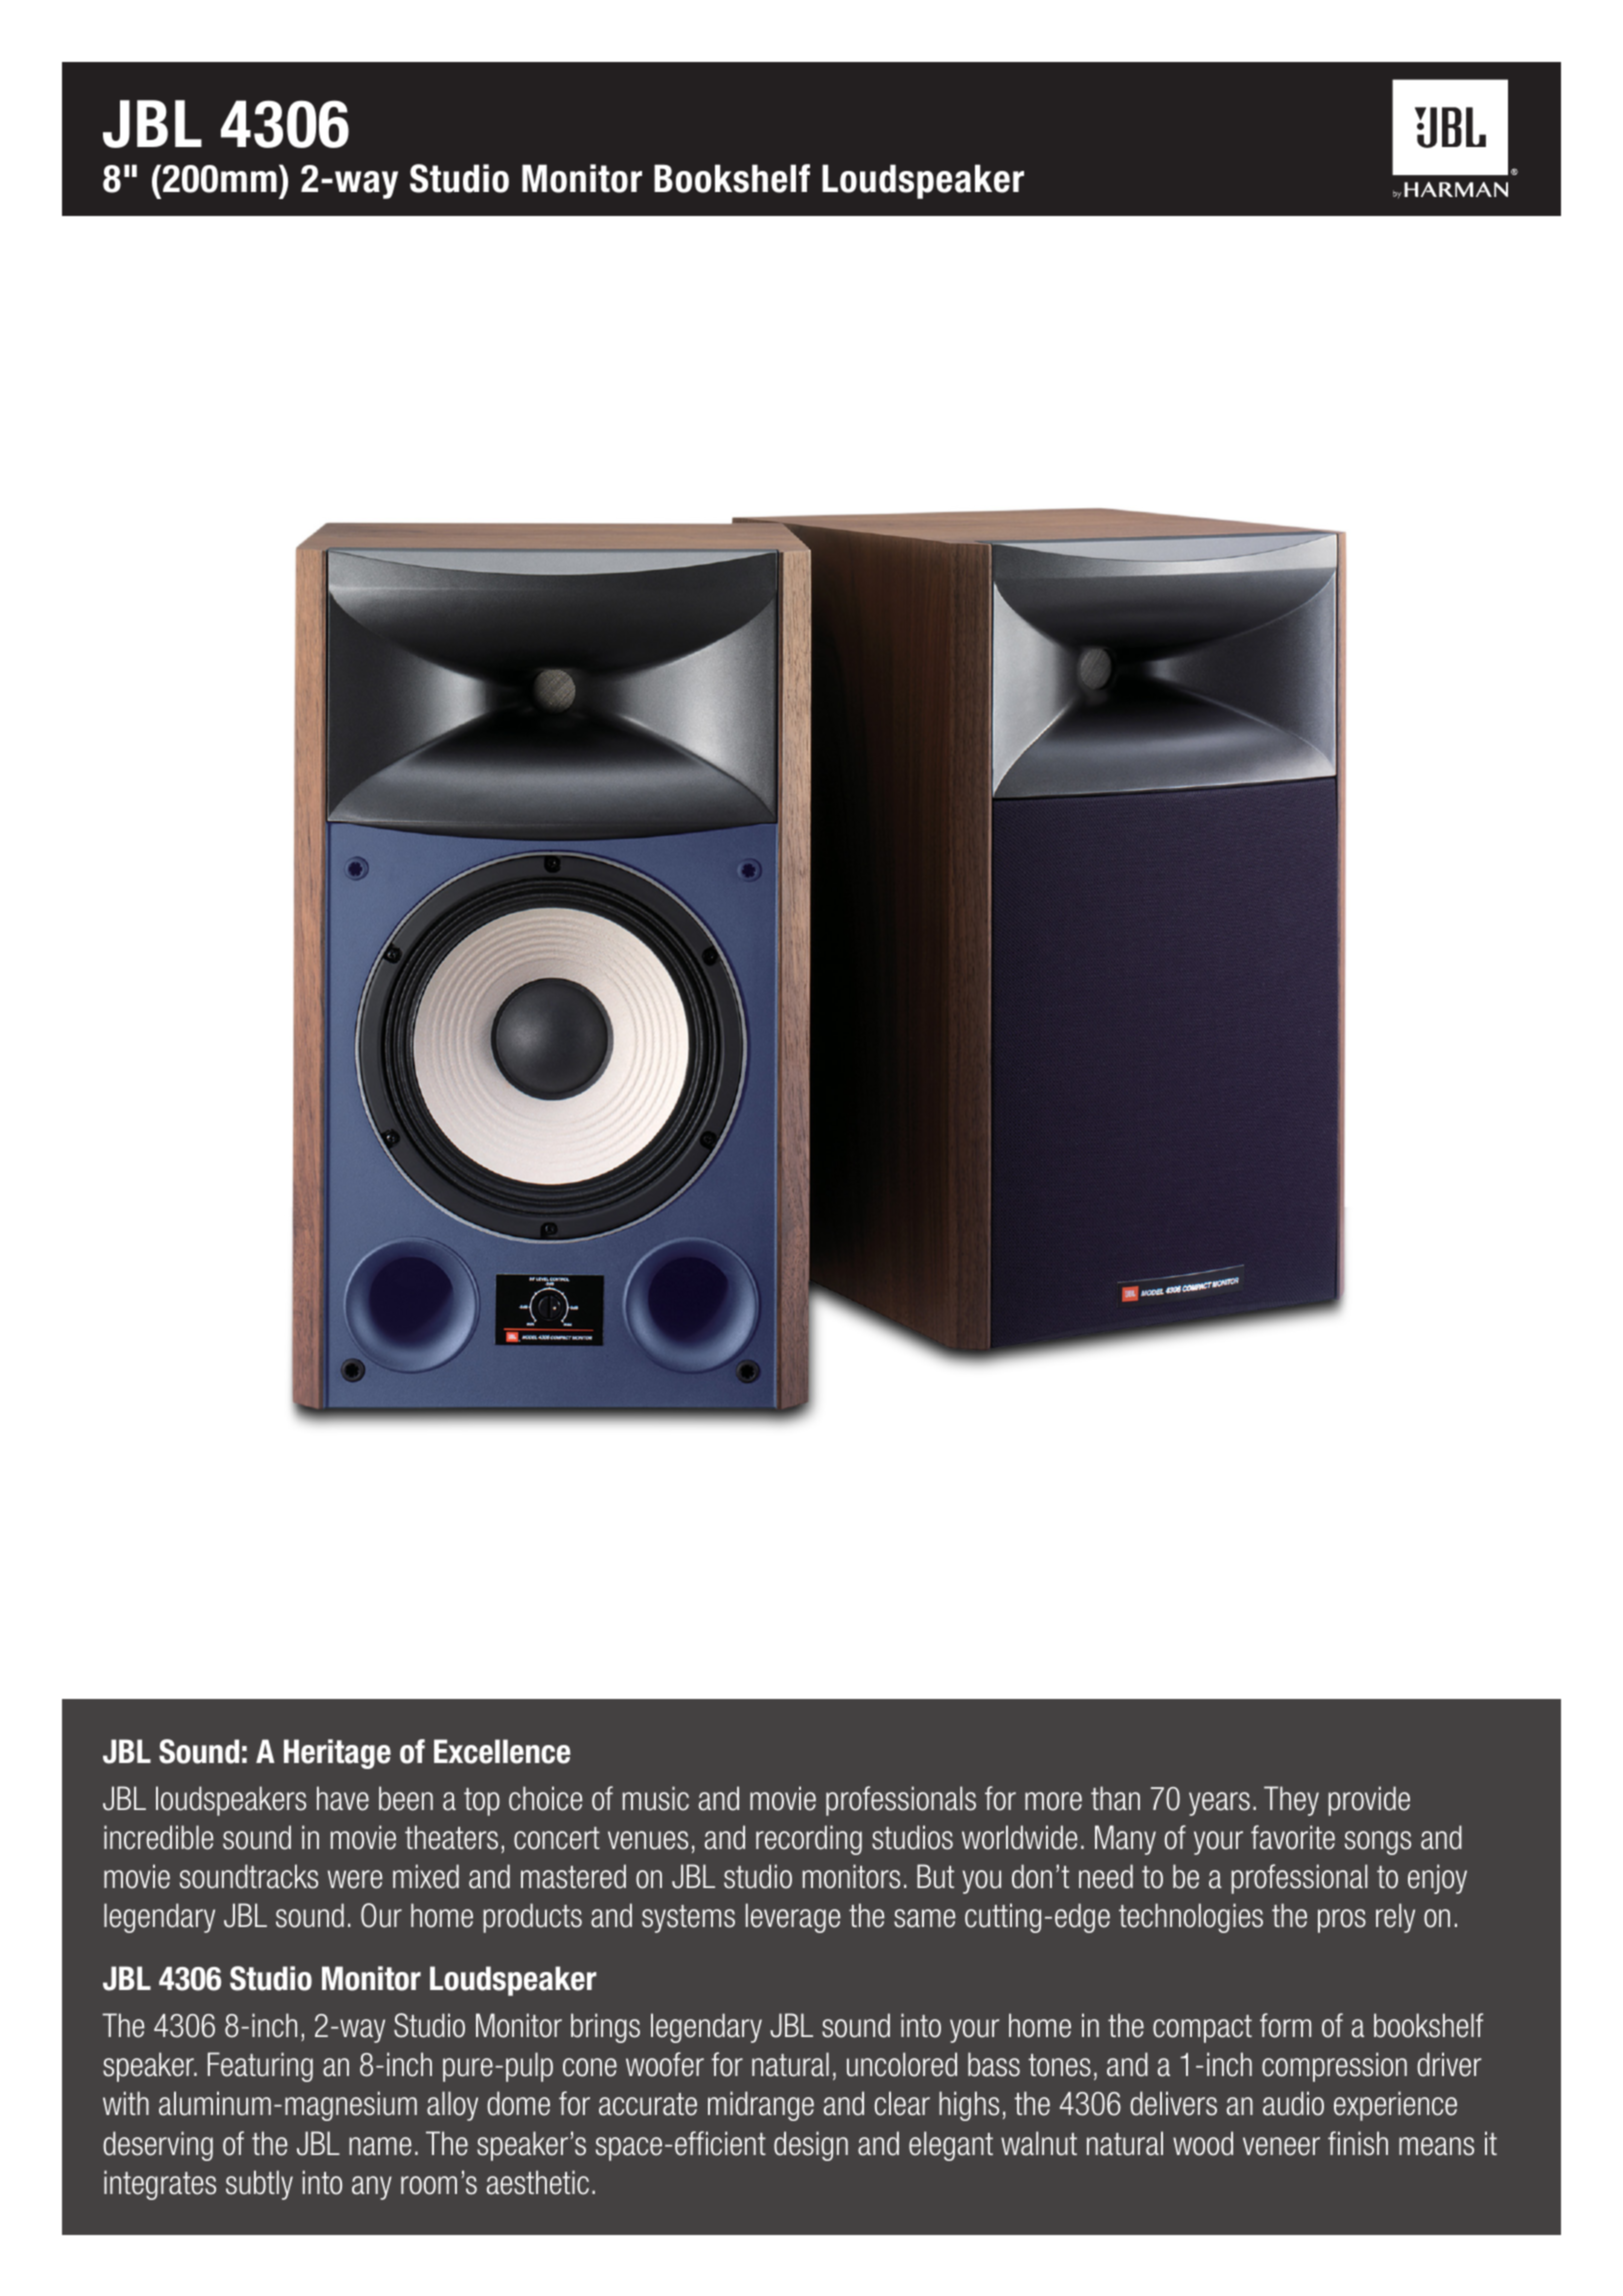 This screenshot has width=1623, height=2296. Describe the element at coordinates (1342, 1921) in the screenshot. I see `pros` at that location.
